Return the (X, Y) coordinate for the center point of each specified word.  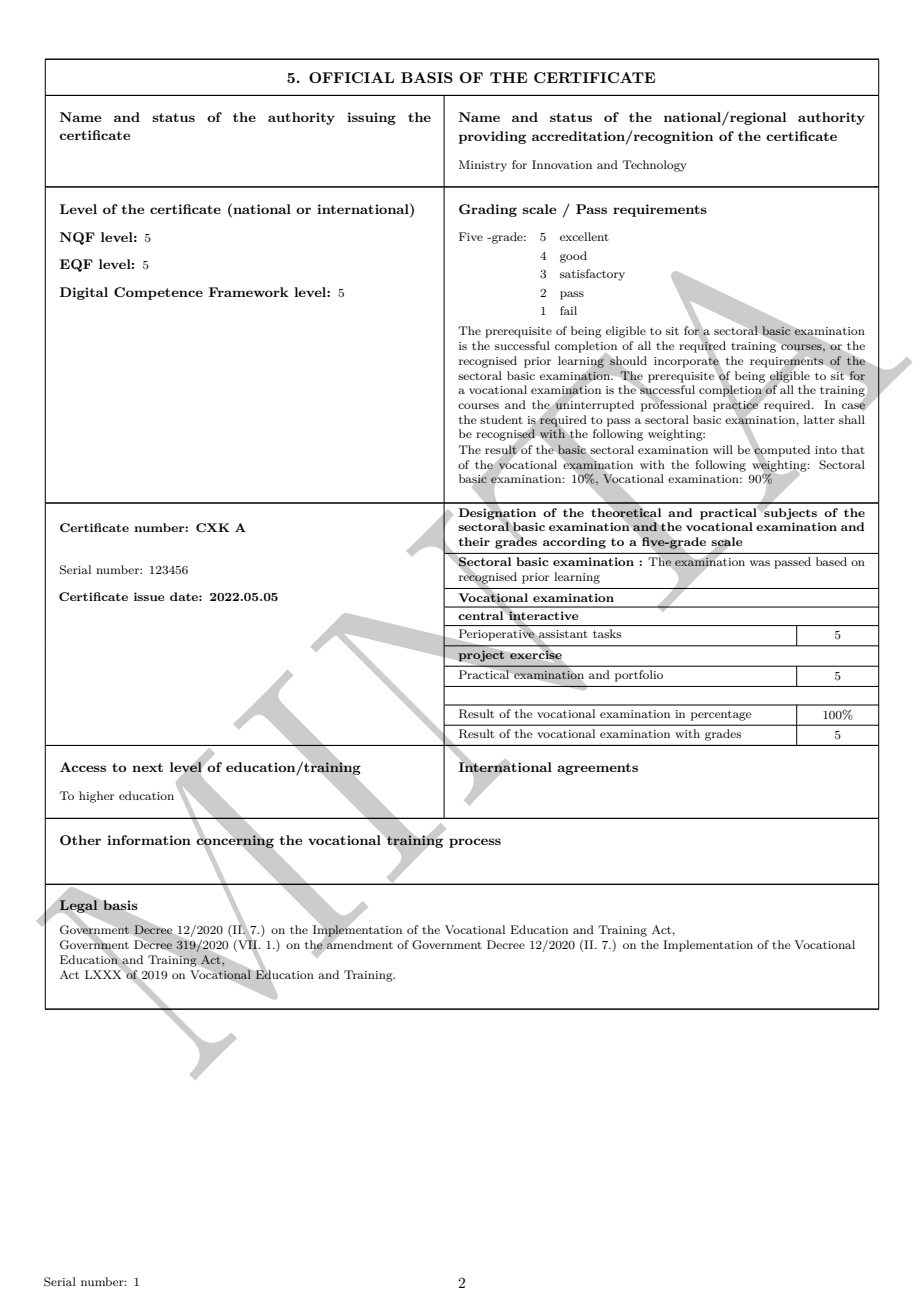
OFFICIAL (351, 77)
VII (248, 945)
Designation (497, 514)
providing (492, 137)
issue (149, 596)
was (760, 563)
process (475, 843)
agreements (597, 769)
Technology (654, 166)
